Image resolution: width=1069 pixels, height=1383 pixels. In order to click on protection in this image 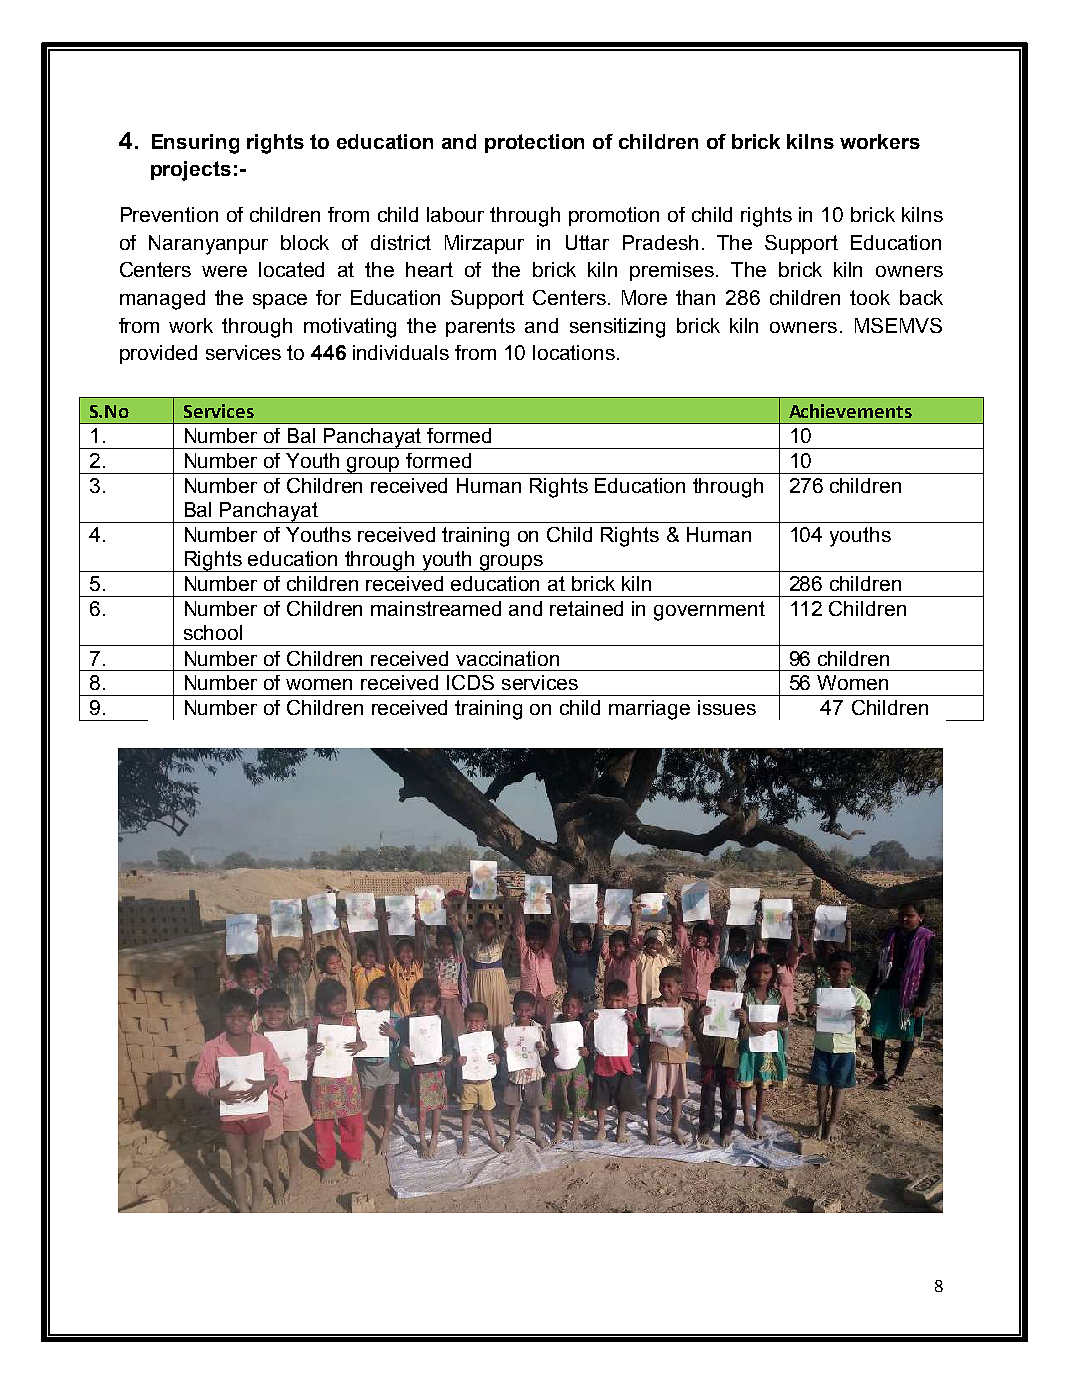, I will do `click(534, 143)`.
